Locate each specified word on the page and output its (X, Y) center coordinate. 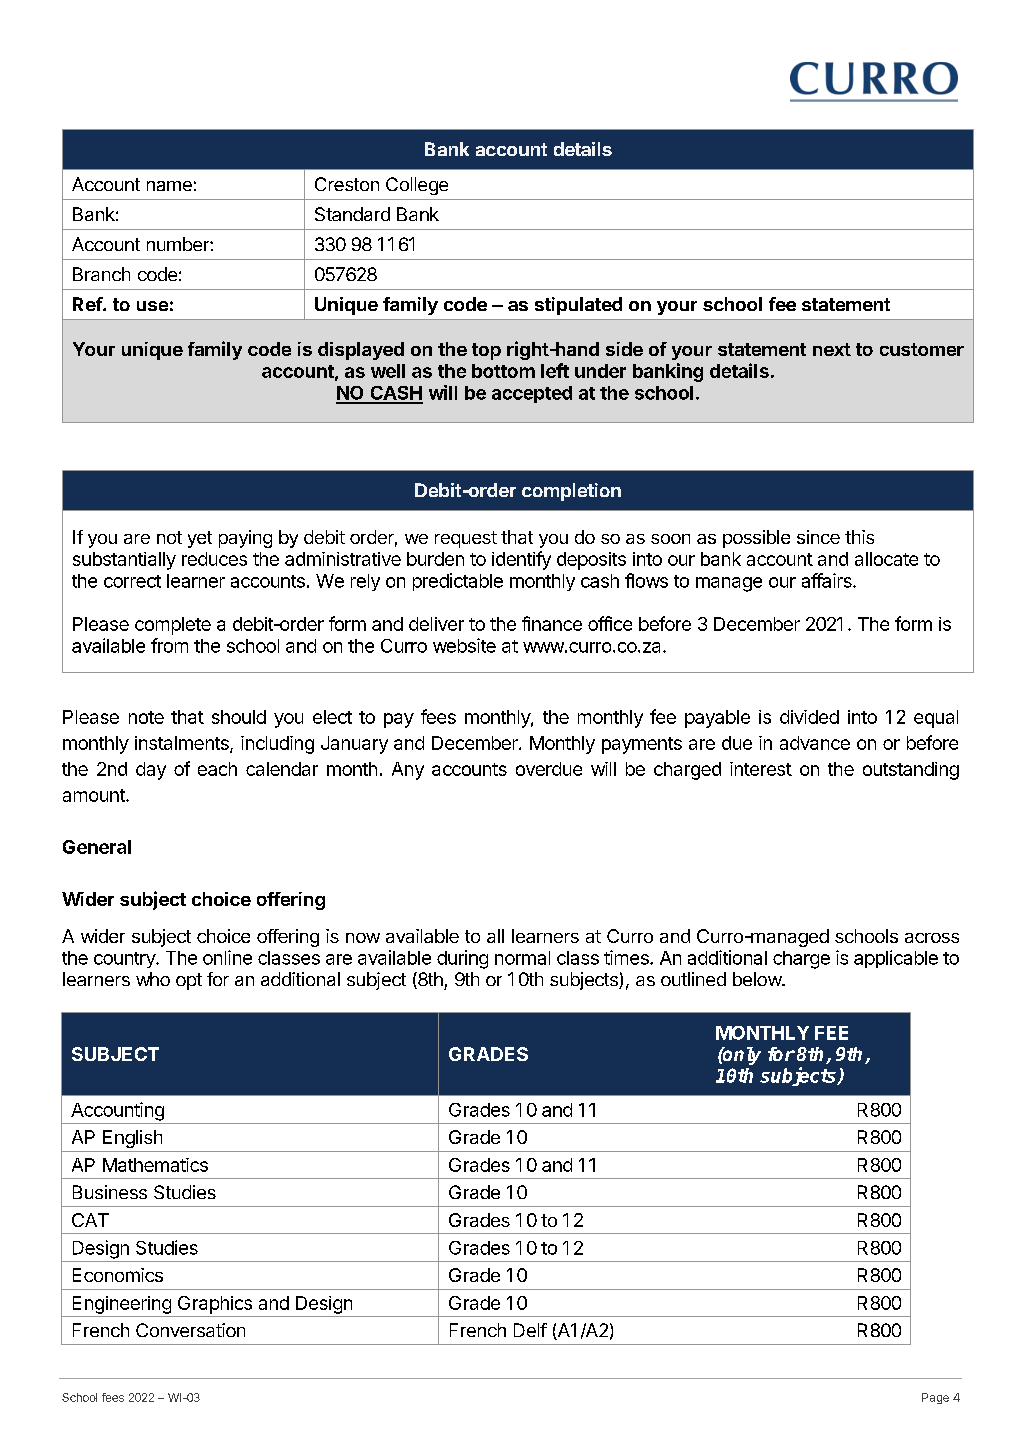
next (832, 349)
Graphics (215, 1305)
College (417, 186)
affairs (828, 580)
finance (552, 623)
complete (173, 626)
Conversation (190, 1330)
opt (189, 981)
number (179, 244)
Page (935, 1398)
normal (522, 958)
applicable (896, 959)
